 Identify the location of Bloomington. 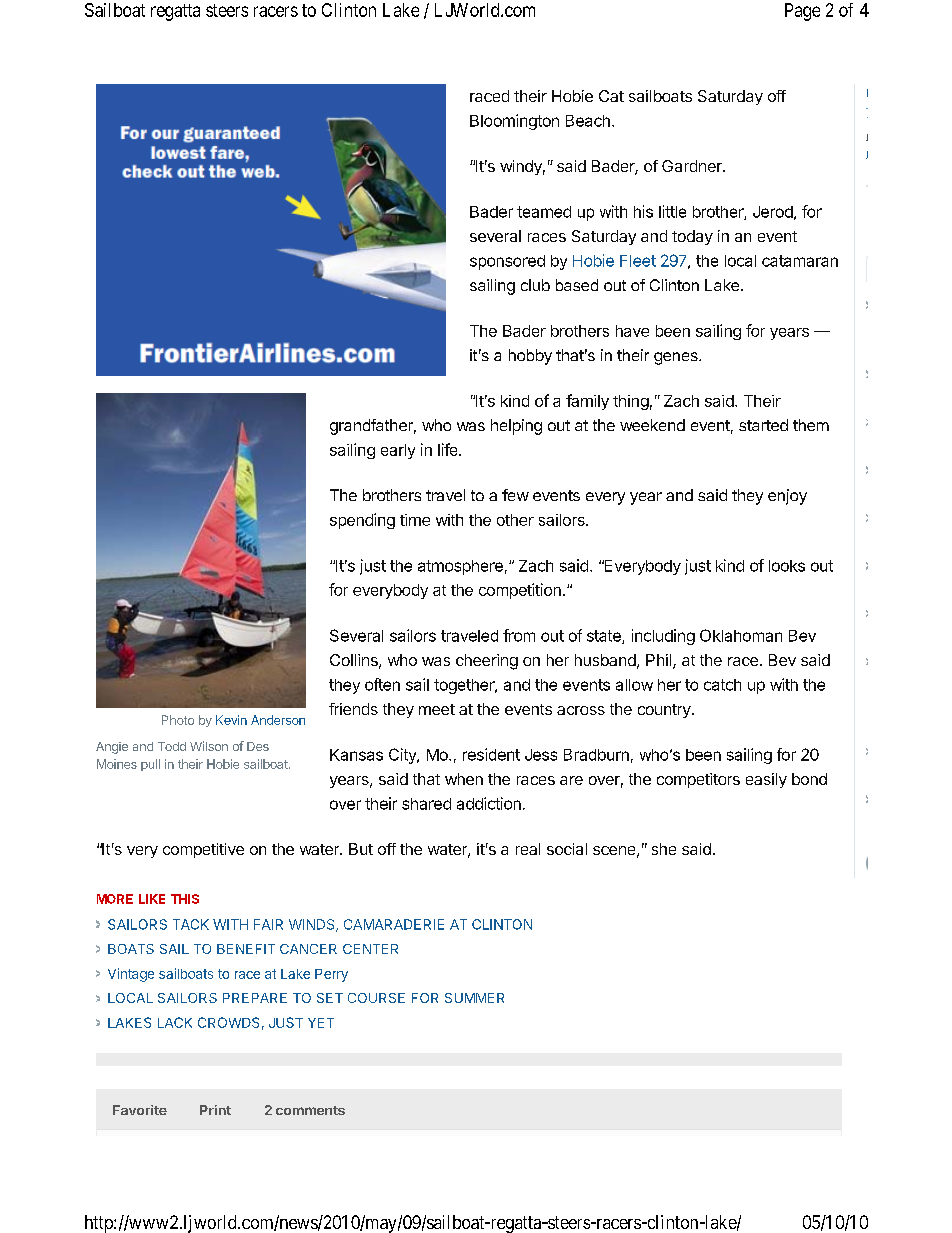
(514, 122).
